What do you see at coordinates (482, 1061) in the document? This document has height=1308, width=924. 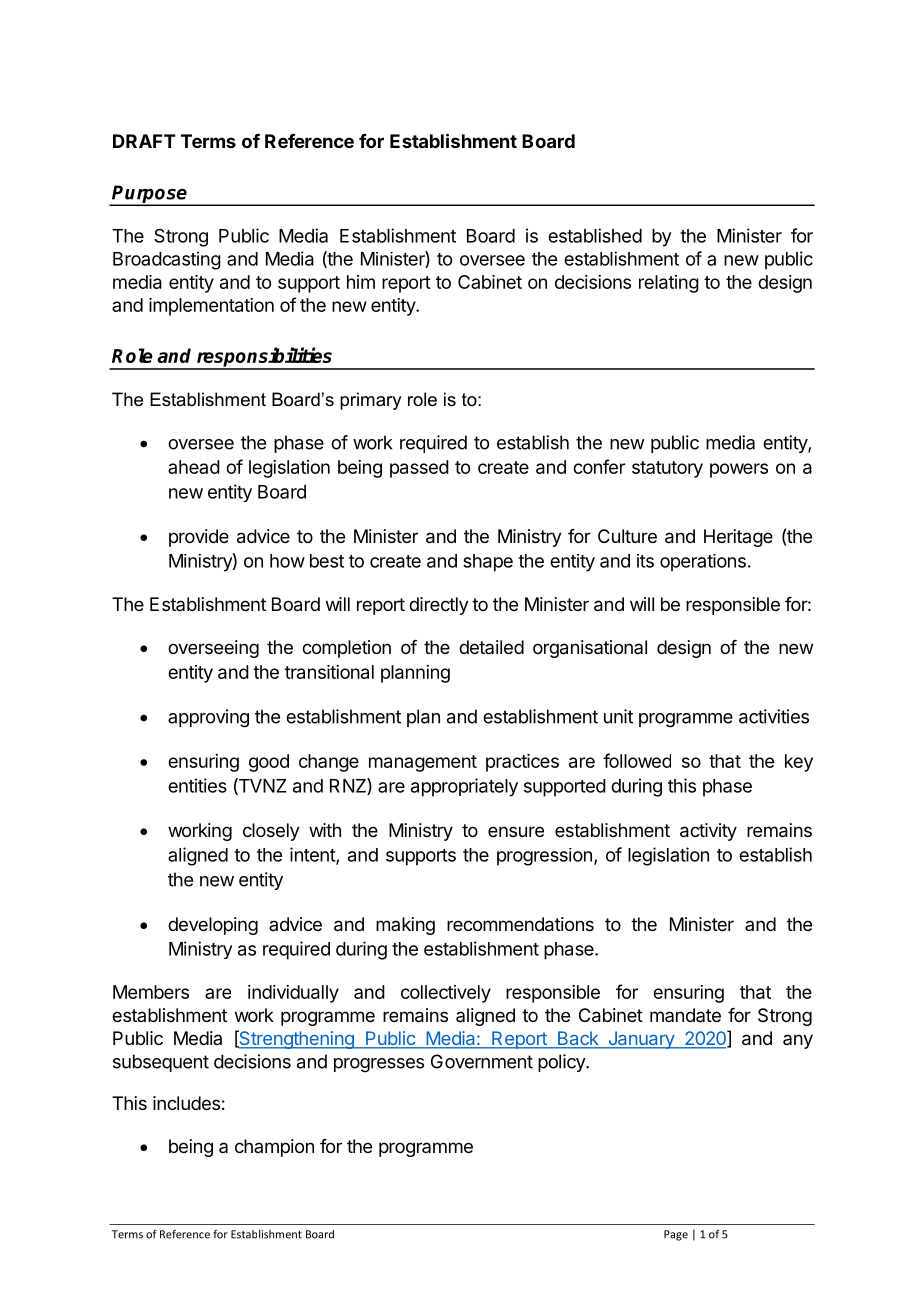 I see `Government` at bounding box center [482, 1061].
